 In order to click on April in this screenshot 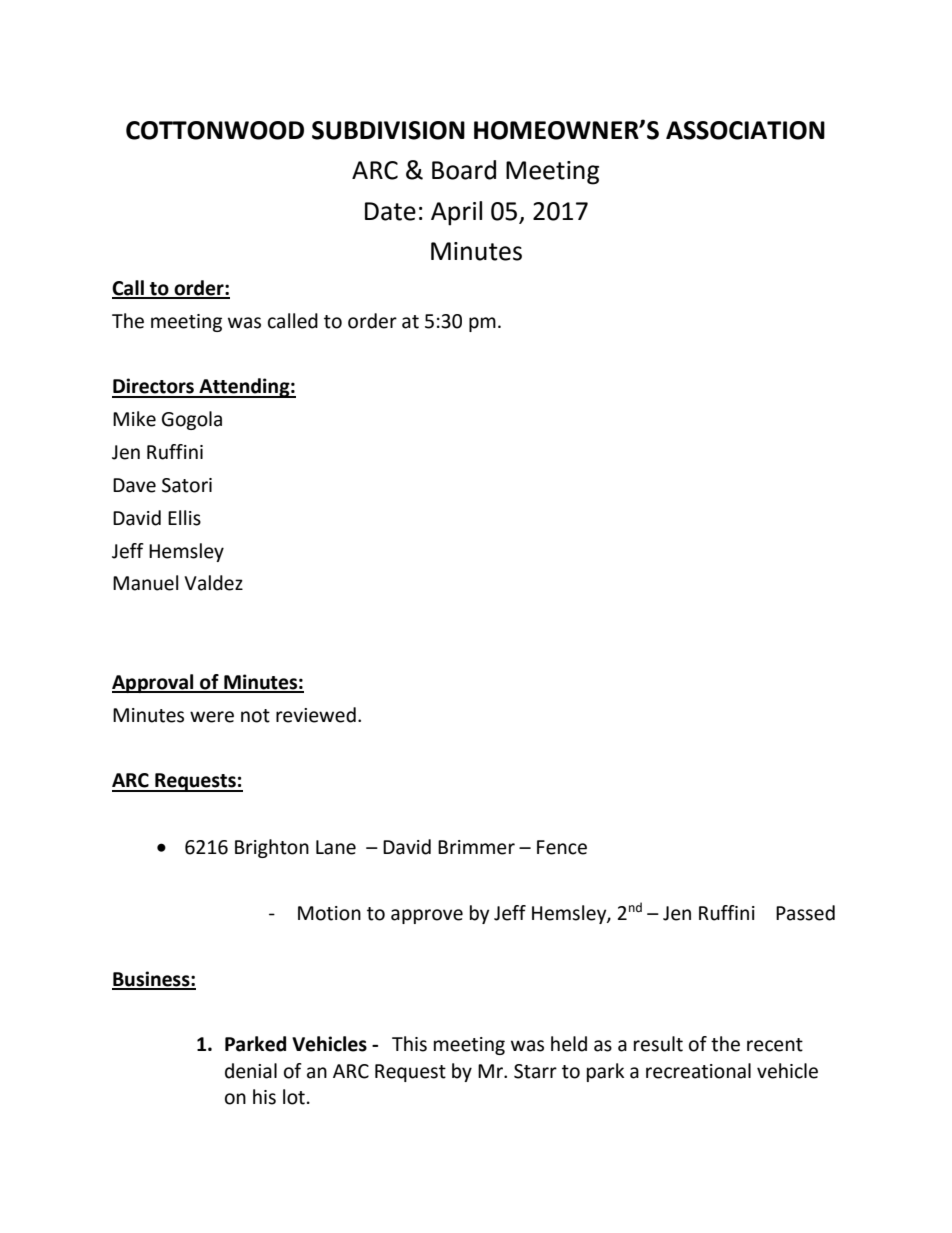, I will do `click(456, 213)`.
